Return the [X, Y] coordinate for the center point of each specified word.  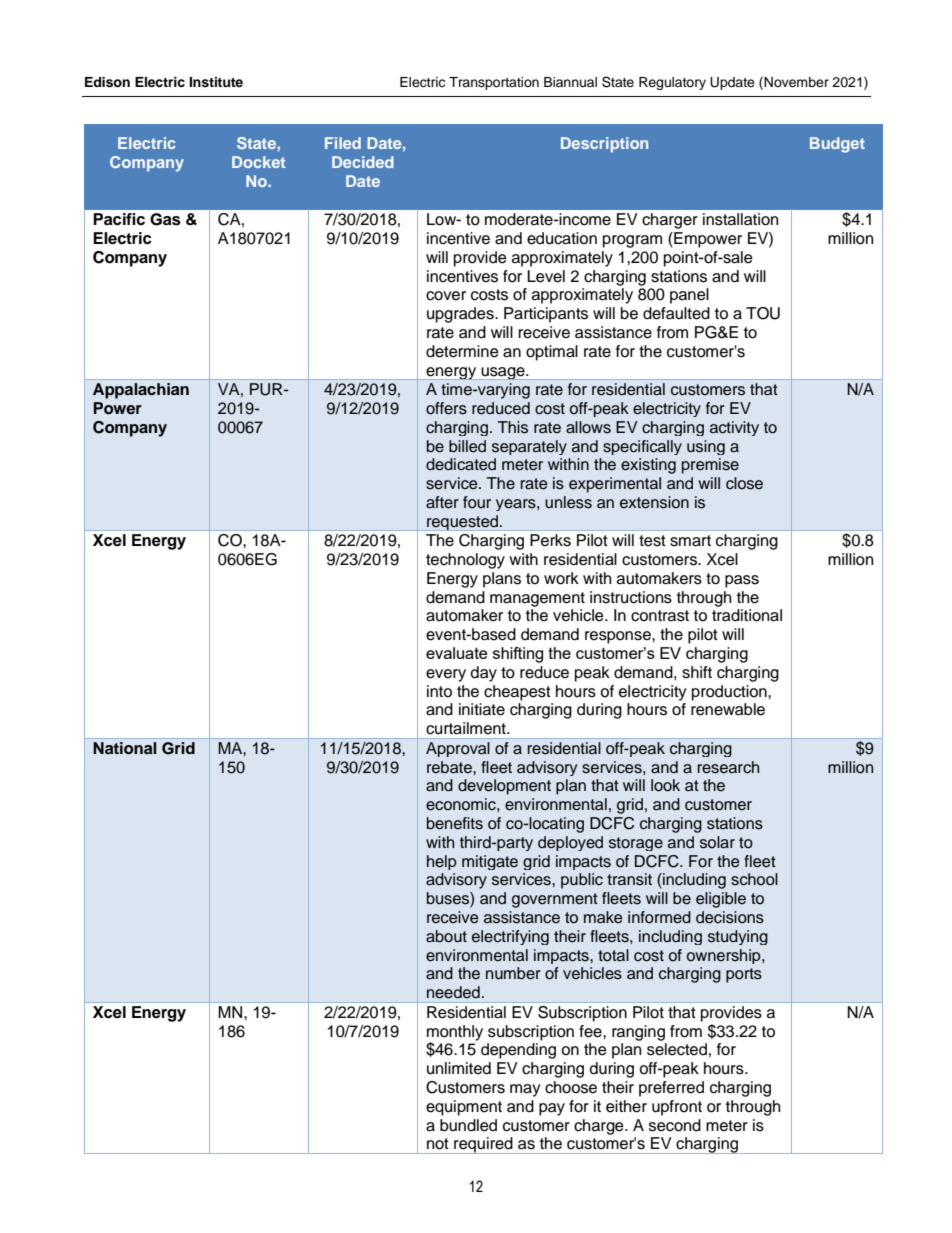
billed [467, 446]
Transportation [494, 83]
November [796, 82]
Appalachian [141, 391]
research [728, 767]
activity [734, 428]
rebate [450, 767]
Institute [216, 82]
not [438, 1144]
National [125, 748]
